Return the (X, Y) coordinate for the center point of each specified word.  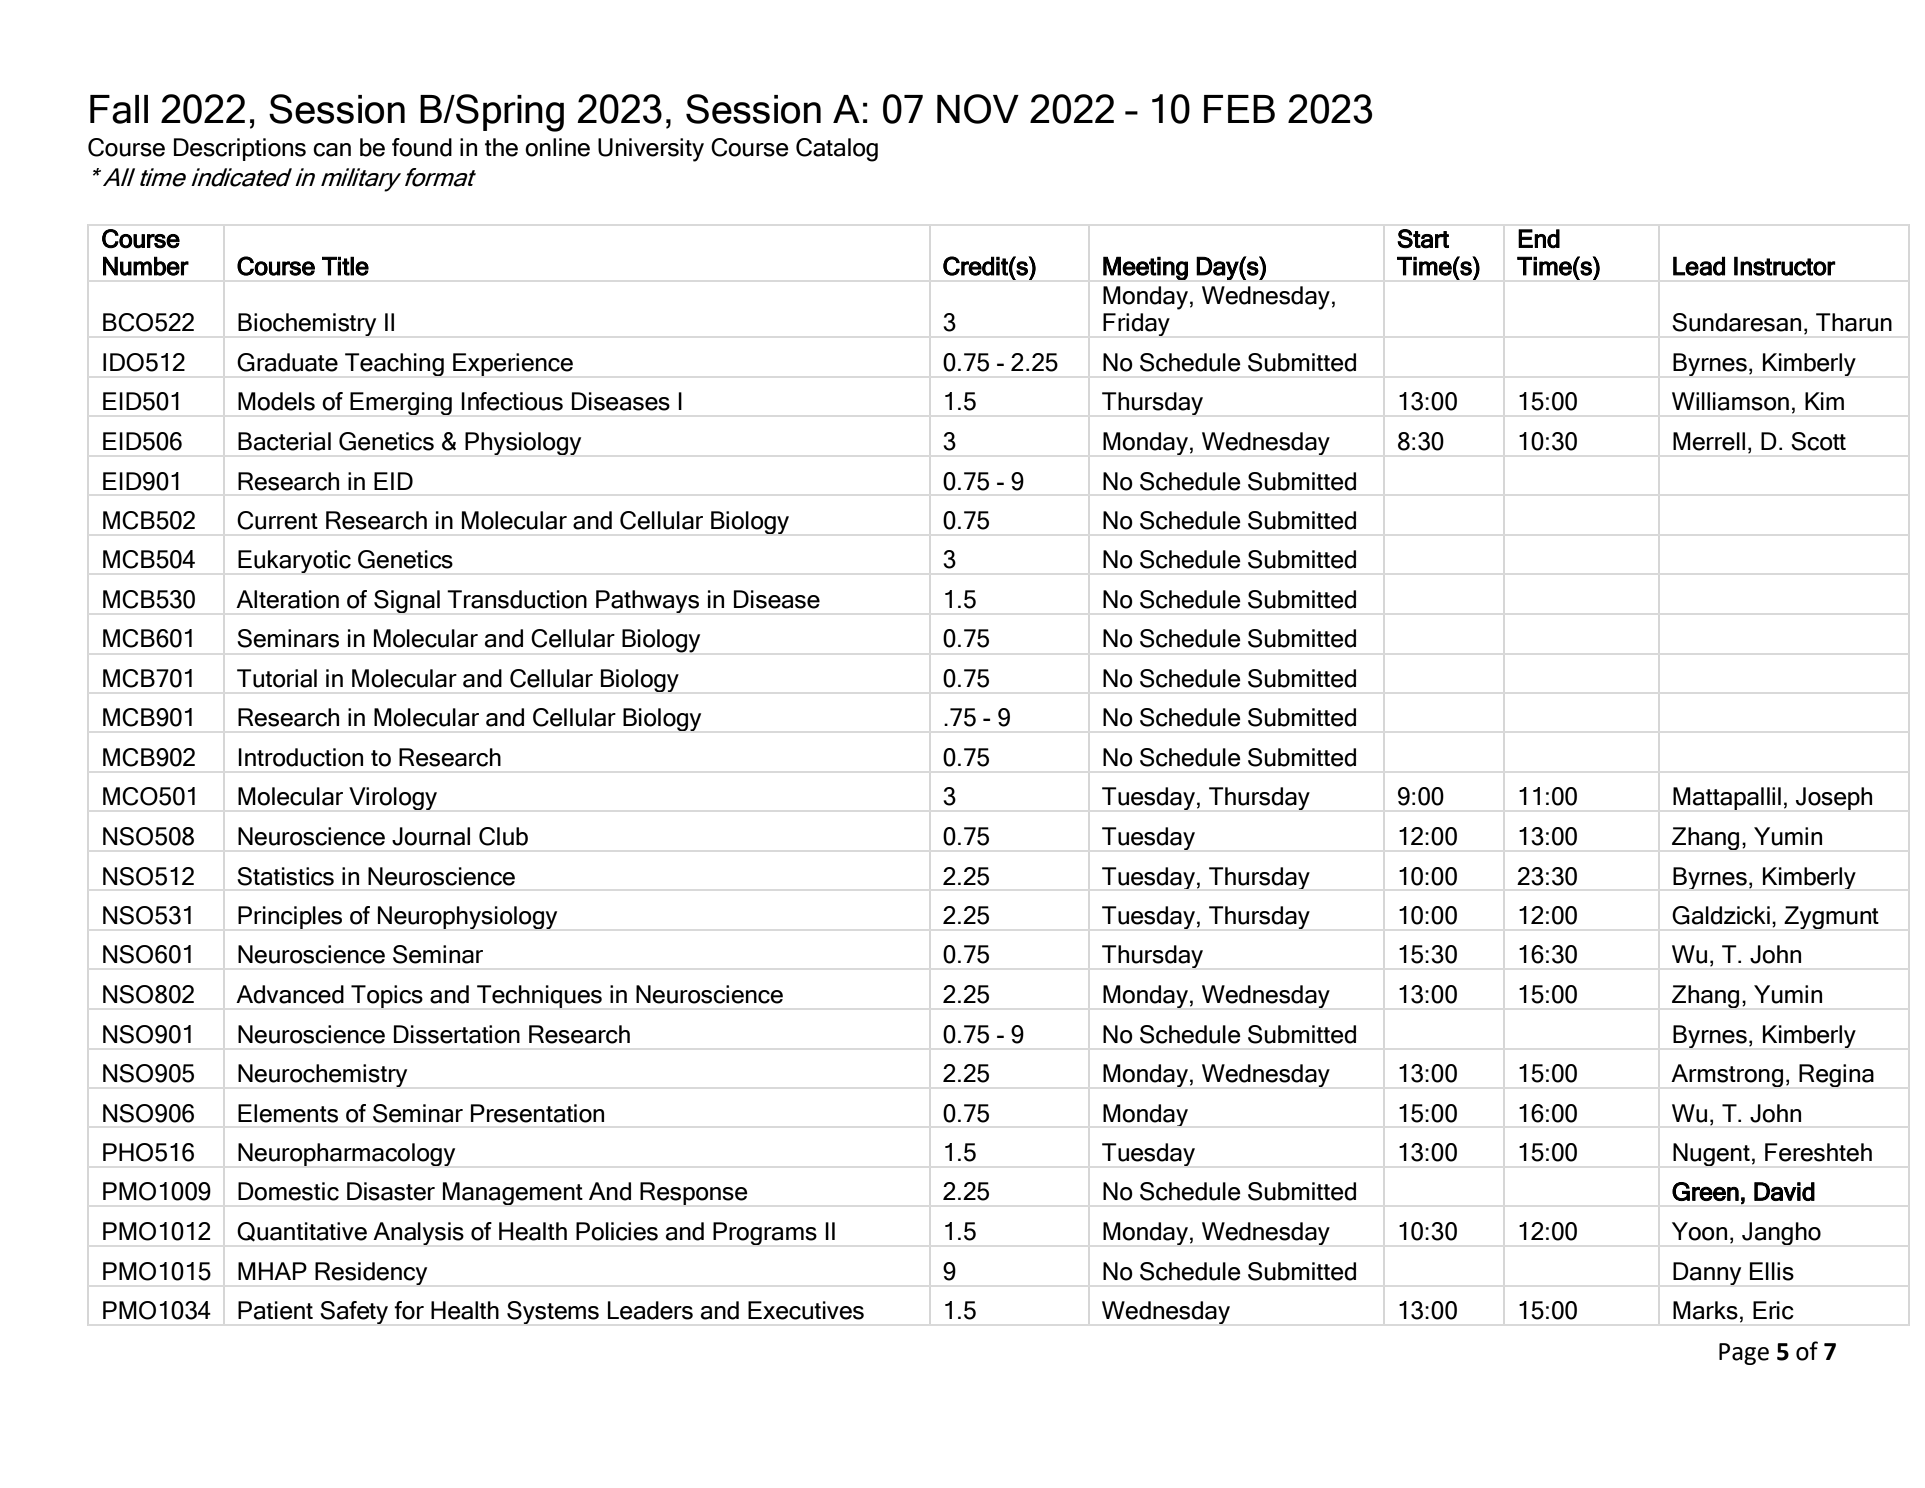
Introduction (300, 757)
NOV (978, 109)
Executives (806, 1310)
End (1539, 238)
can (332, 150)
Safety (354, 1312)
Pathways (647, 601)
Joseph (1834, 798)
